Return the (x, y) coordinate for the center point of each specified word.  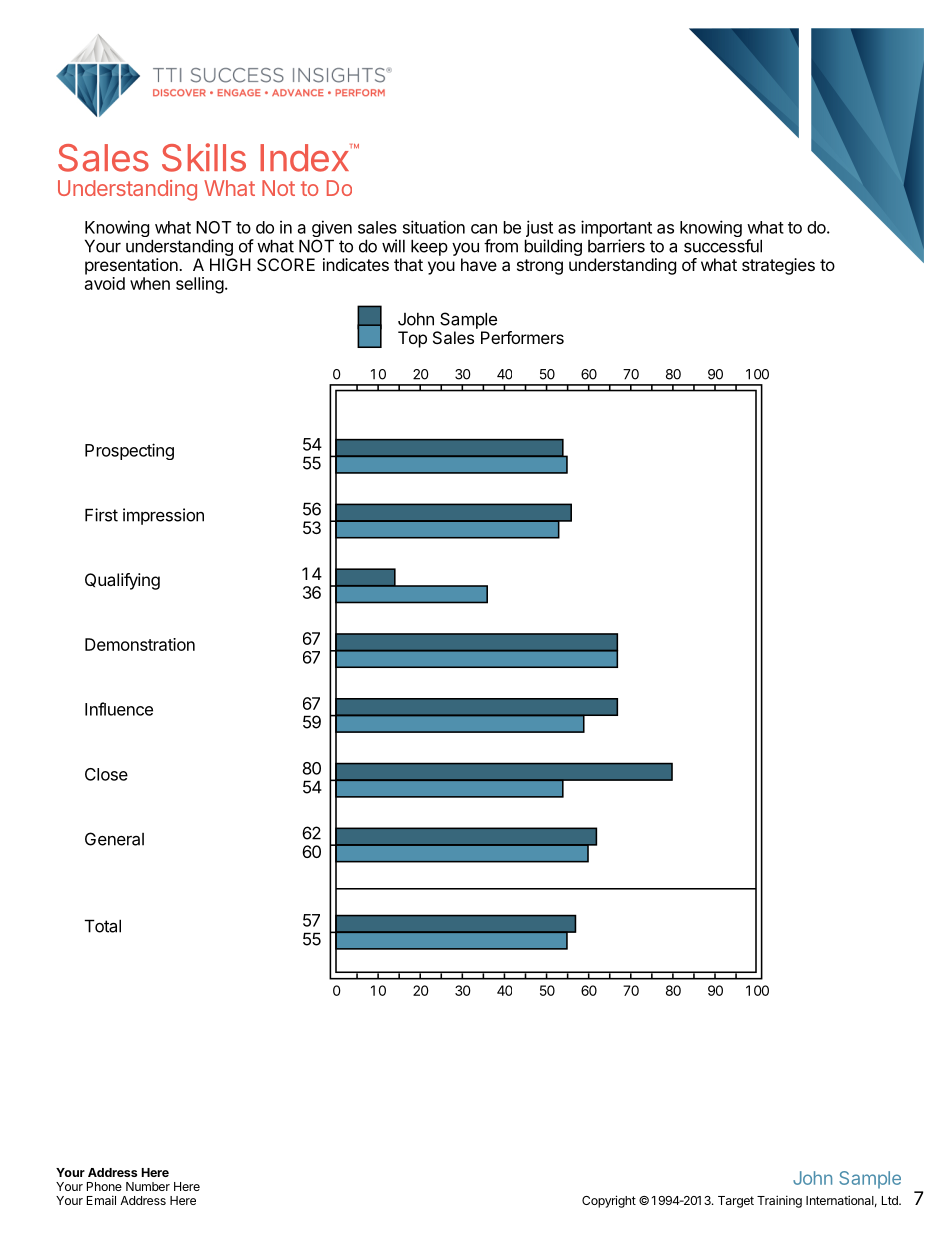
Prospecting (129, 451)
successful (723, 246)
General (114, 839)
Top (412, 339)
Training (779, 1201)
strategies (778, 266)
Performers (522, 337)
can (484, 229)
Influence (119, 709)
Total (103, 926)
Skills (204, 157)
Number (148, 1186)
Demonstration (140, 644)
